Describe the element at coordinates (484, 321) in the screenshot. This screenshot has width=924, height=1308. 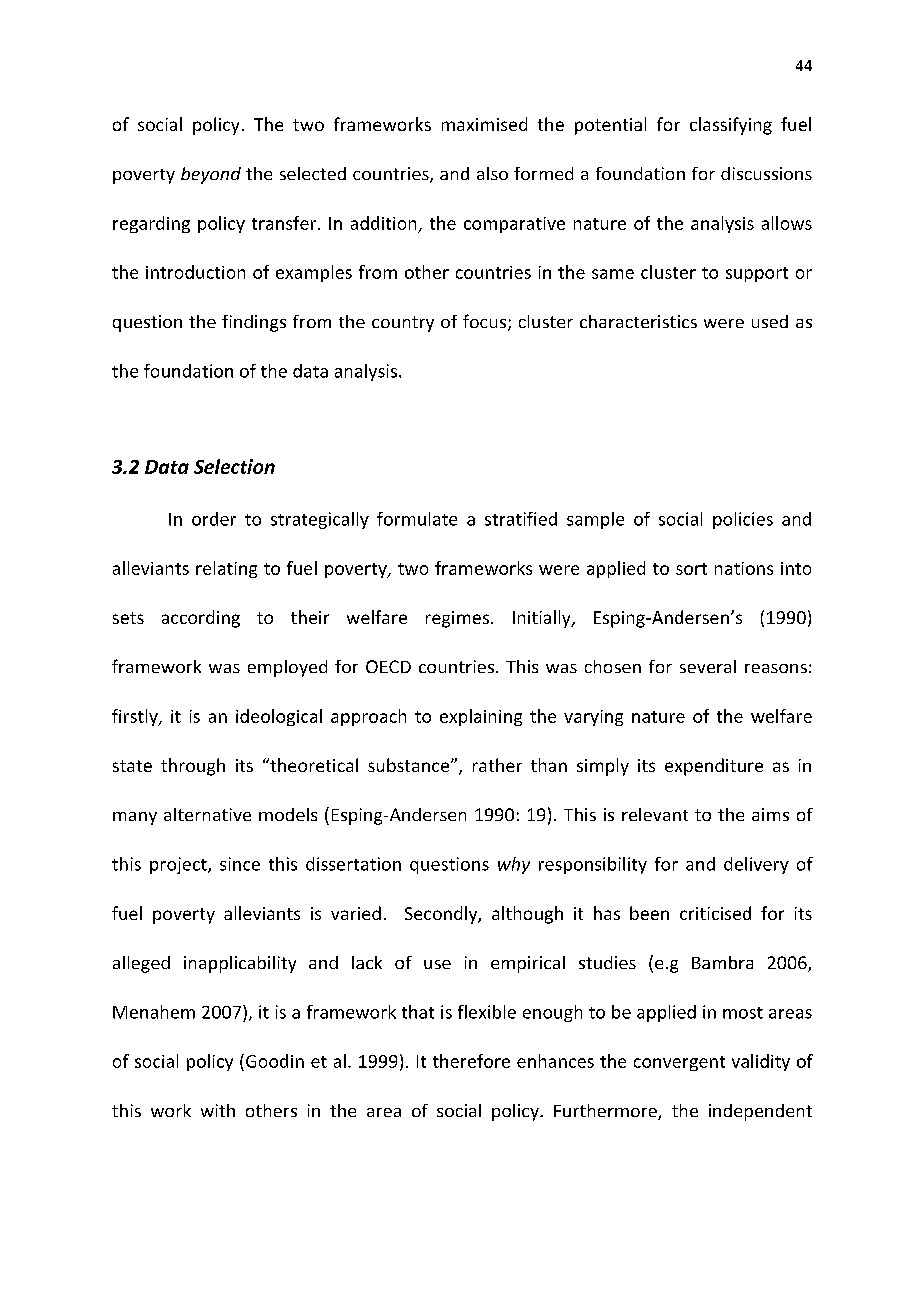
I see `focus` at that location.
